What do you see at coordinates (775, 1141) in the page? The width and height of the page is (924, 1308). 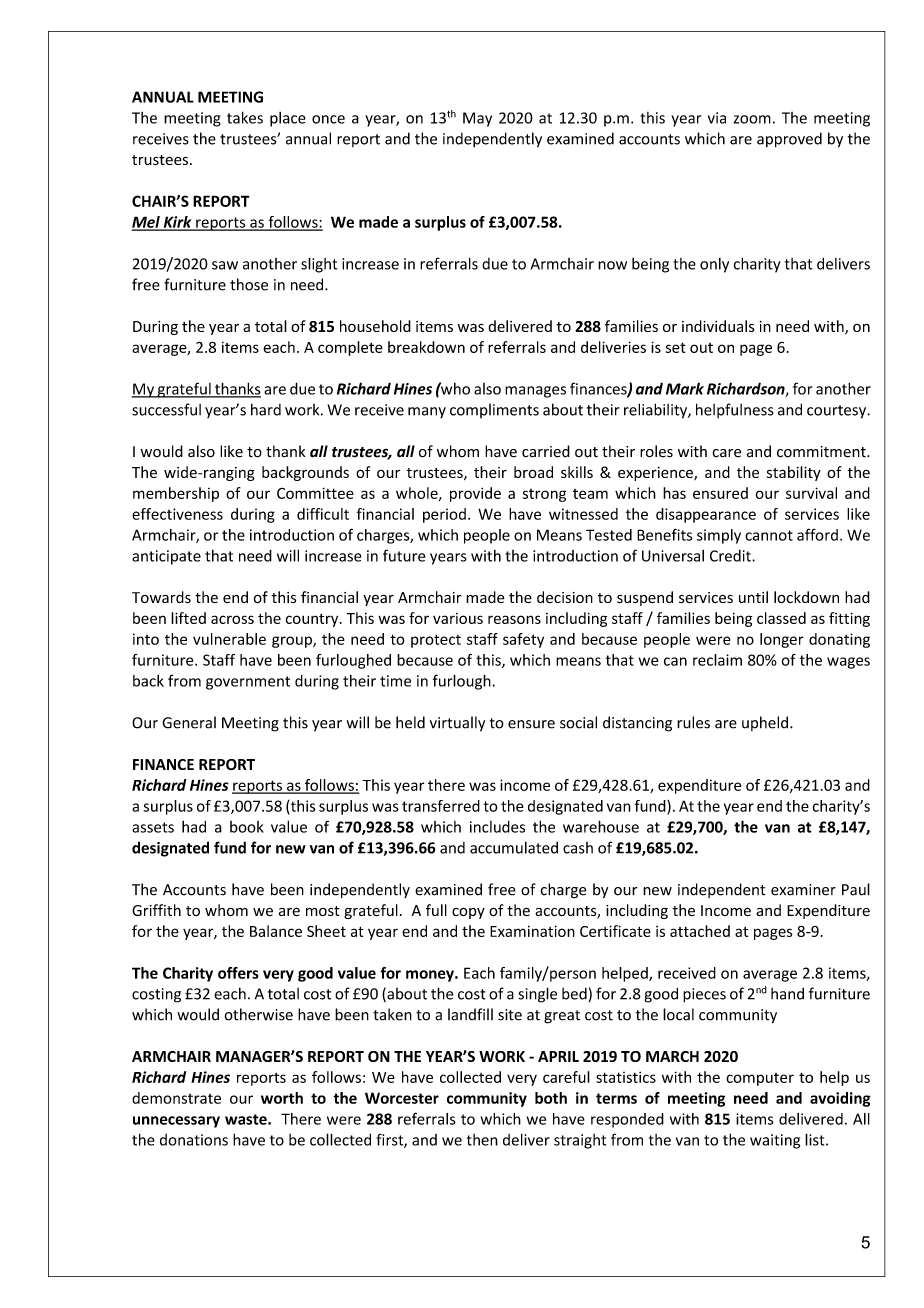 I see `waiting` at bounding box center [775, 1141].
